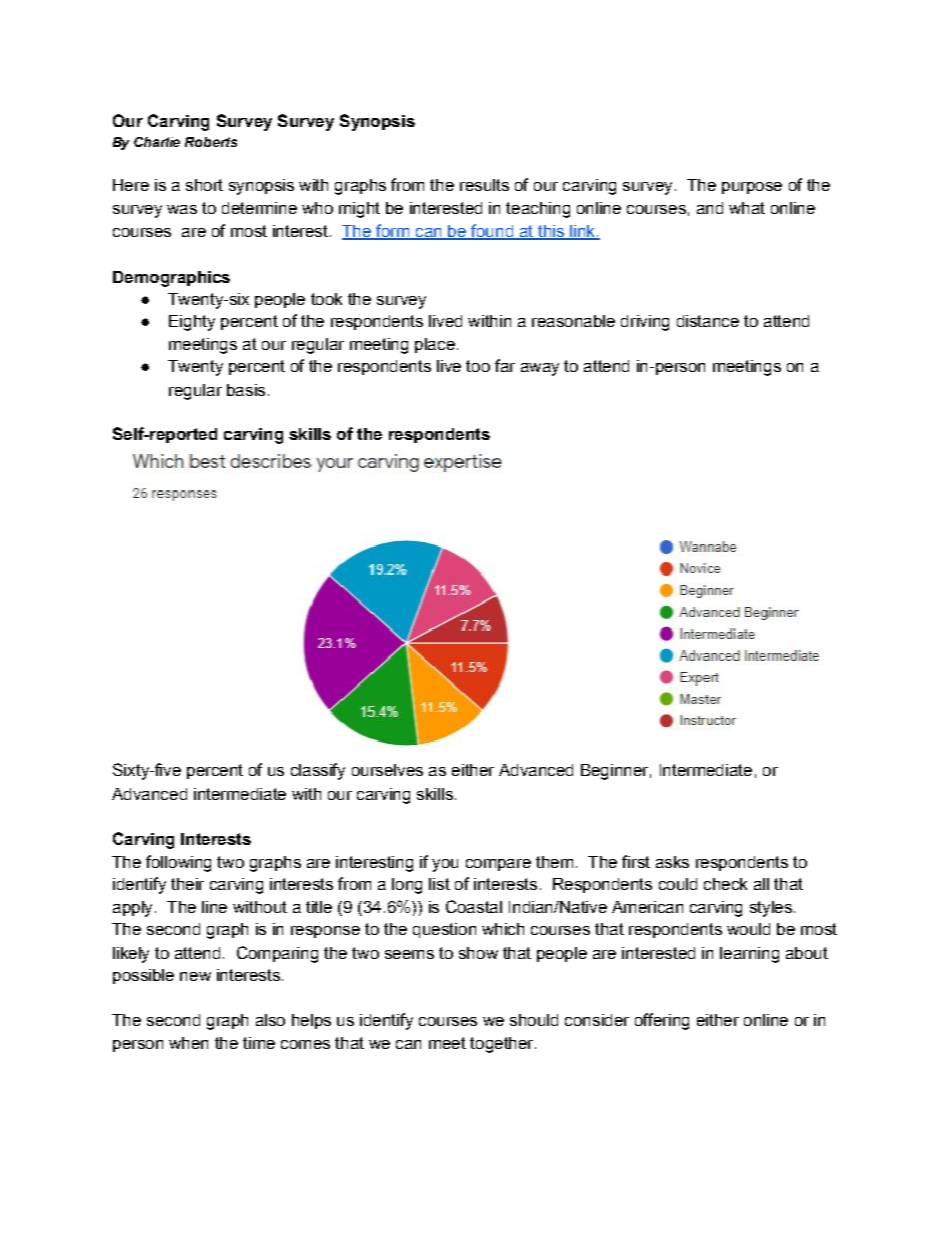  Describe the element at coordinates (204, 185) in the document. I see `short` at that location.
